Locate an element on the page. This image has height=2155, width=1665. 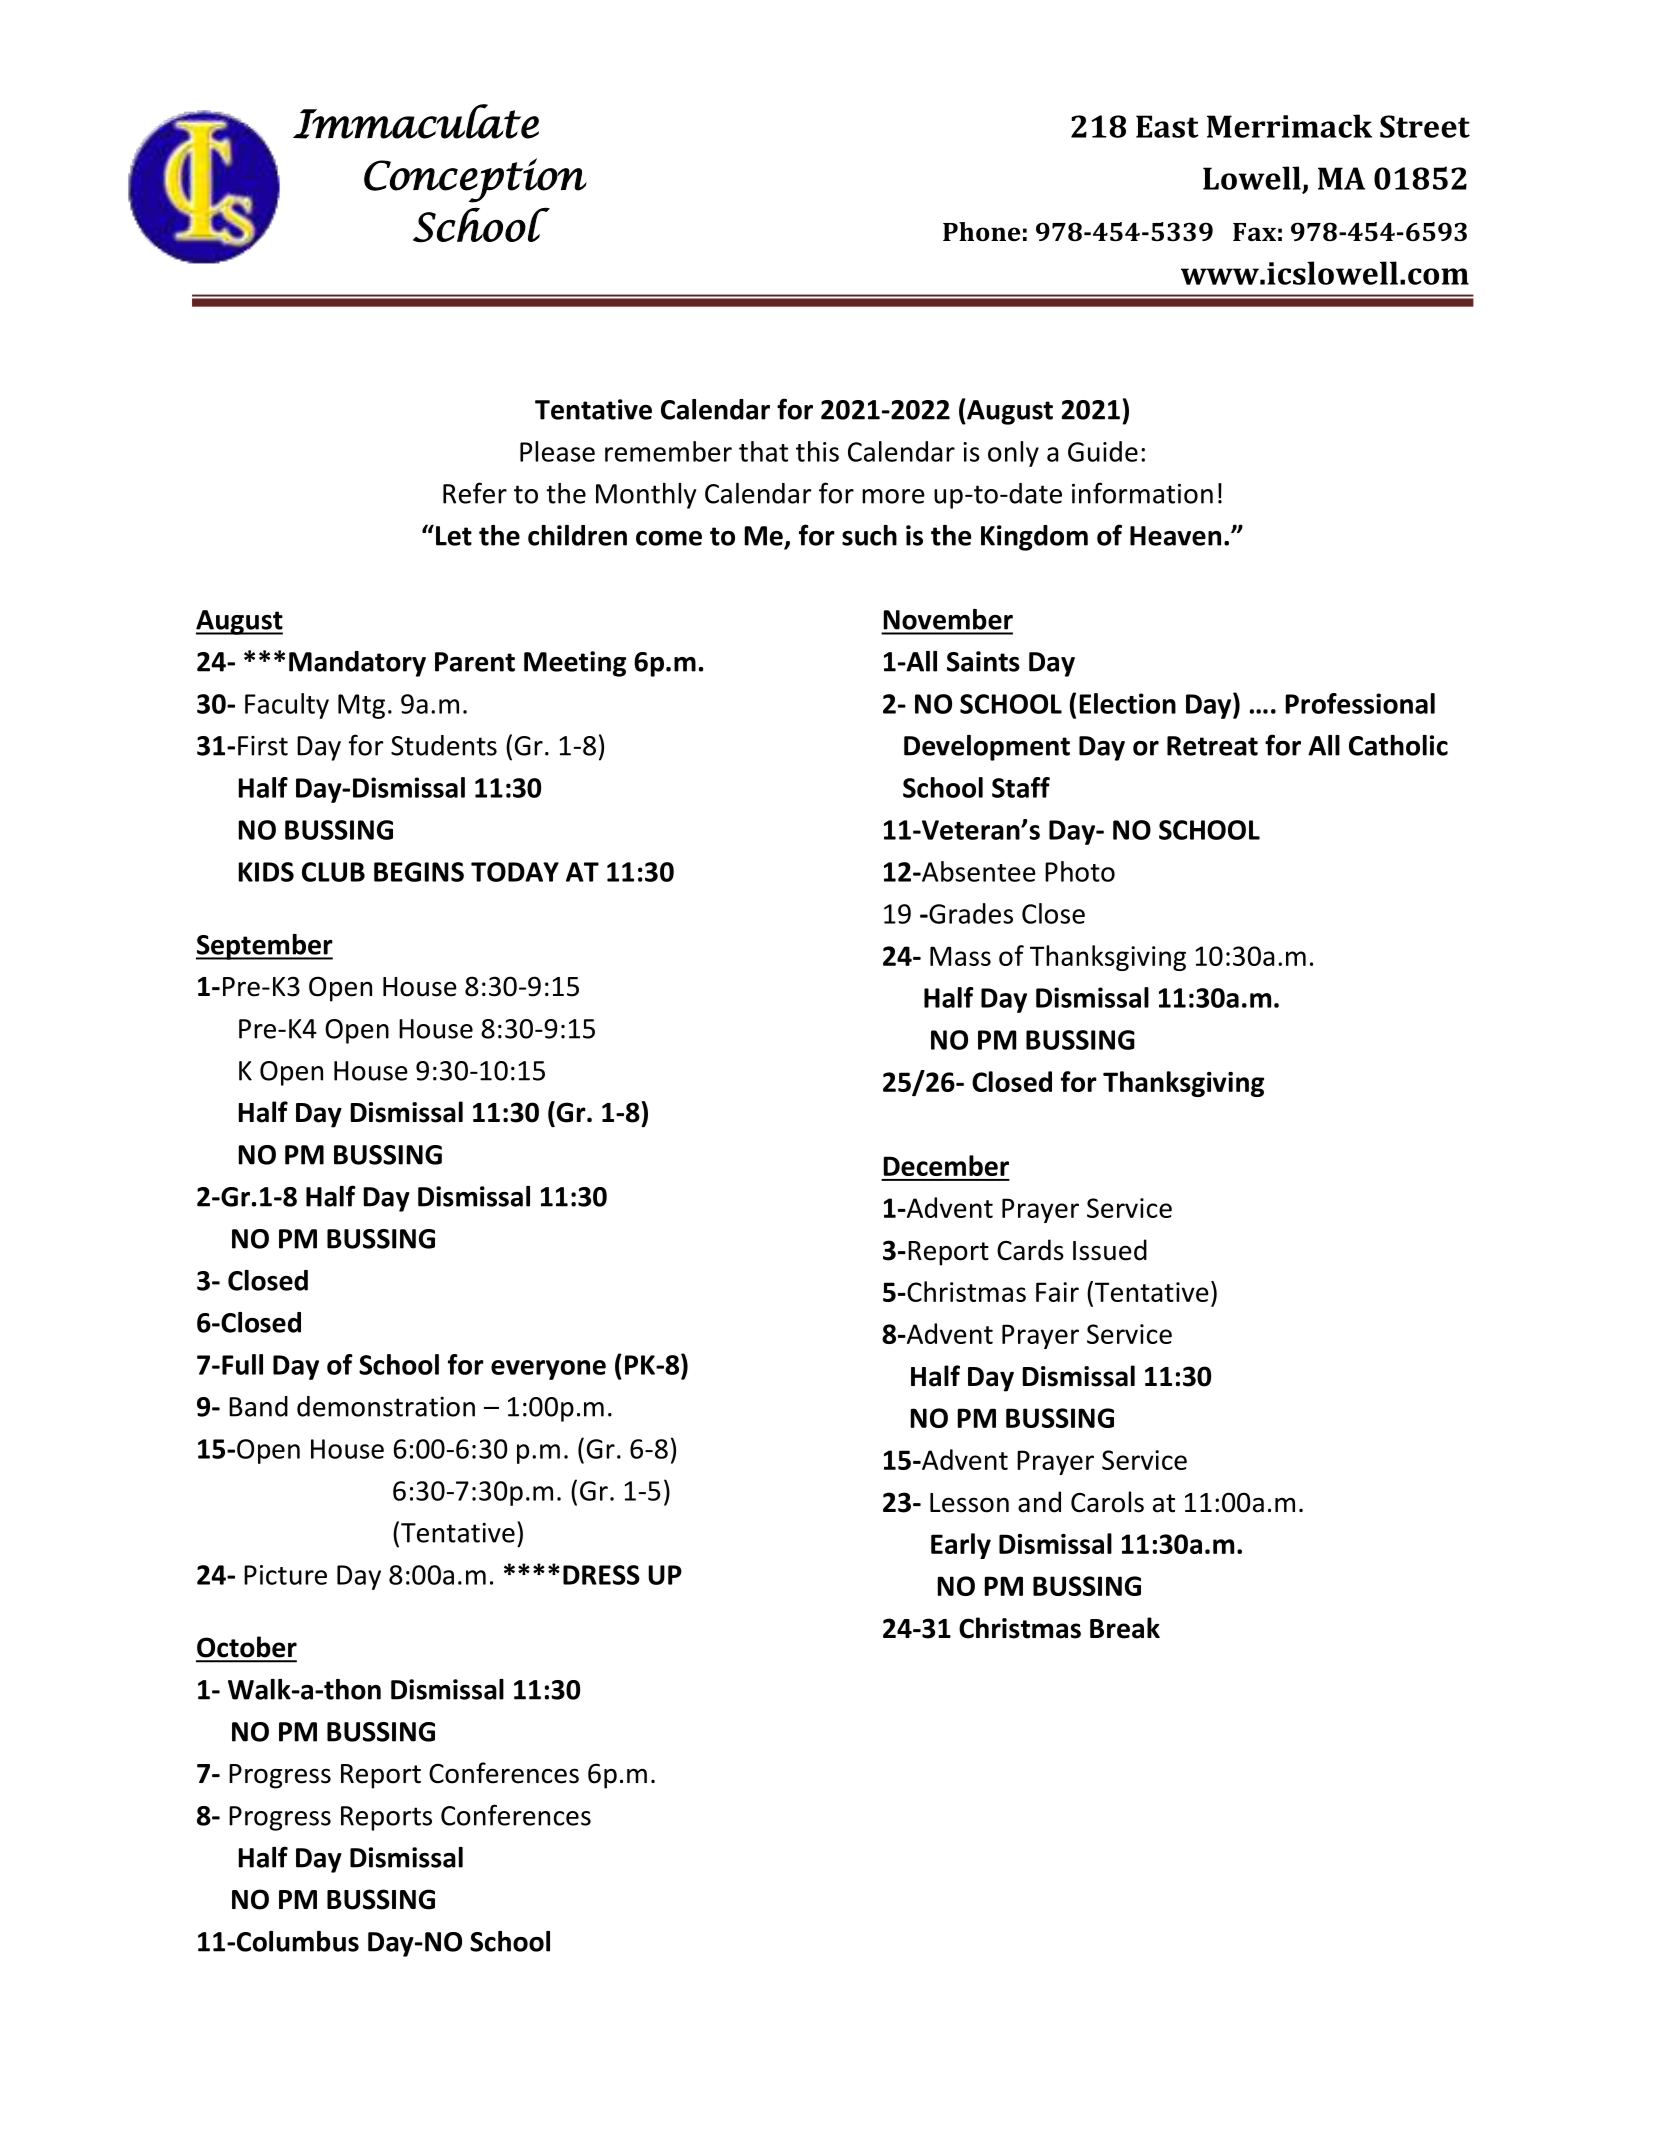
Let is located at coordinates (454, 536).
